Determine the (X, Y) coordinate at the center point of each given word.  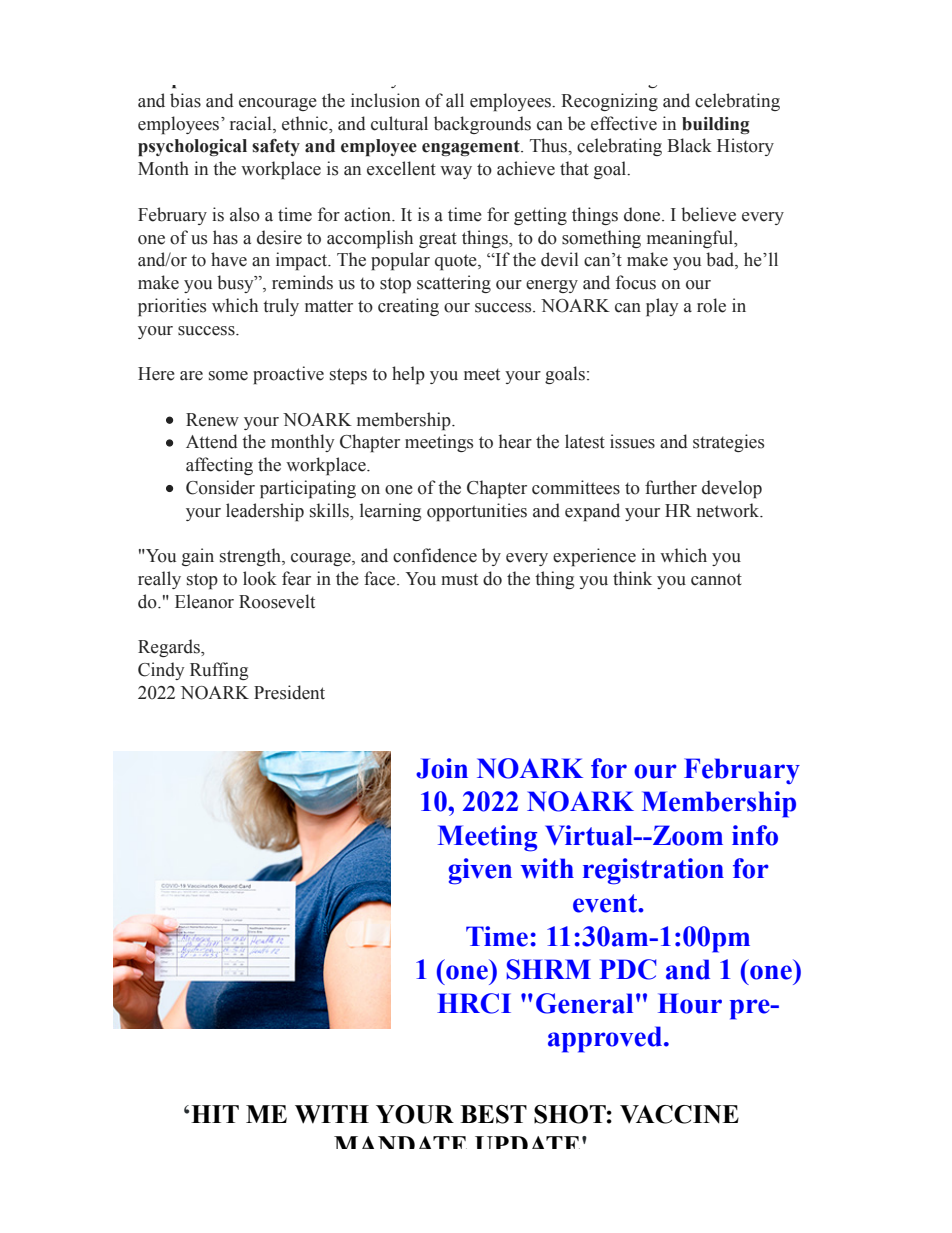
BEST (493, 1114)
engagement (472, 148)
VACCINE (679, 1114)
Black (689, 145)
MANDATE (400, 1142)
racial (252, 123)
